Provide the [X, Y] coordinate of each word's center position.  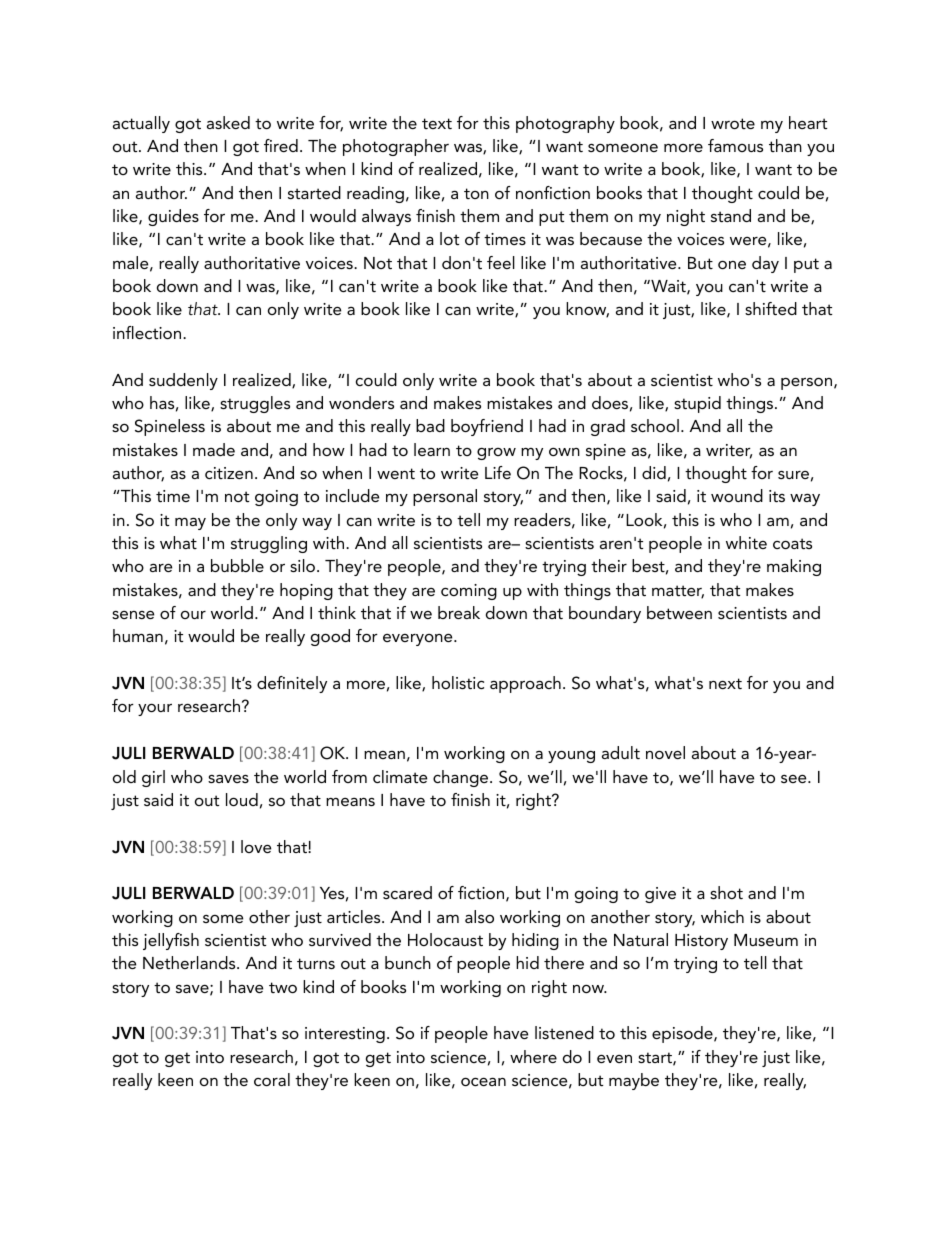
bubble [237, 565]
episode [683, 1034]
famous [735, 145]
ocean [483, 1081]
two [283, 987]
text [437, 123]
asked [228, 122]
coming [469, 592]
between [679, 612]
